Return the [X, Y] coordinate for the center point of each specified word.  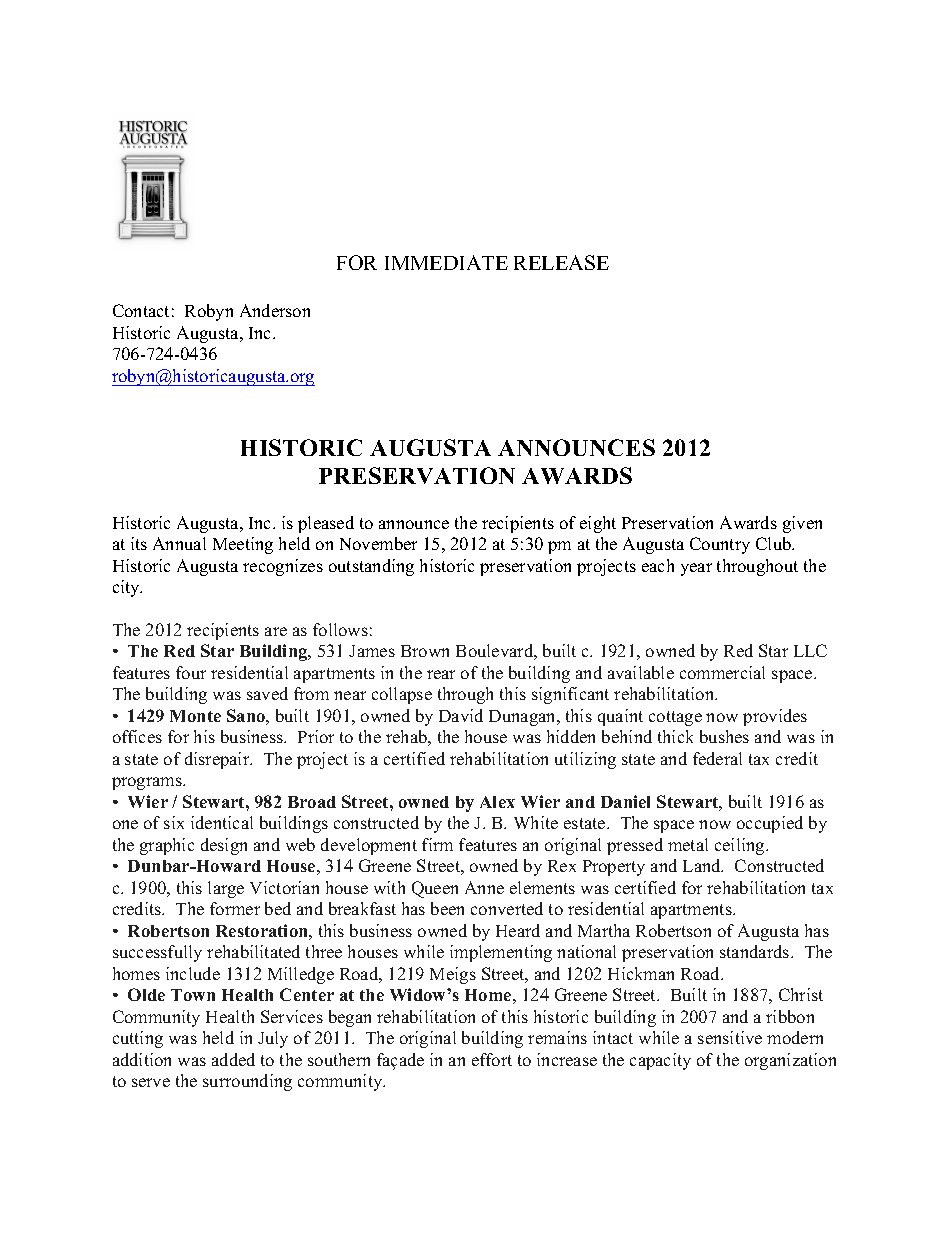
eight [598, 524]
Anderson [275, 310]
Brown [425, 651]
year [696, 569]
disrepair [218, 760]
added [233, 1059]
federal [717, 758]
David [461, 715]
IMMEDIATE [446, 262]
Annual [179, 543]
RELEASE [561, 262]
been [447, 908]
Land [703, 865]
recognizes [283, 567]
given [802, 524]
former [235, 908]
